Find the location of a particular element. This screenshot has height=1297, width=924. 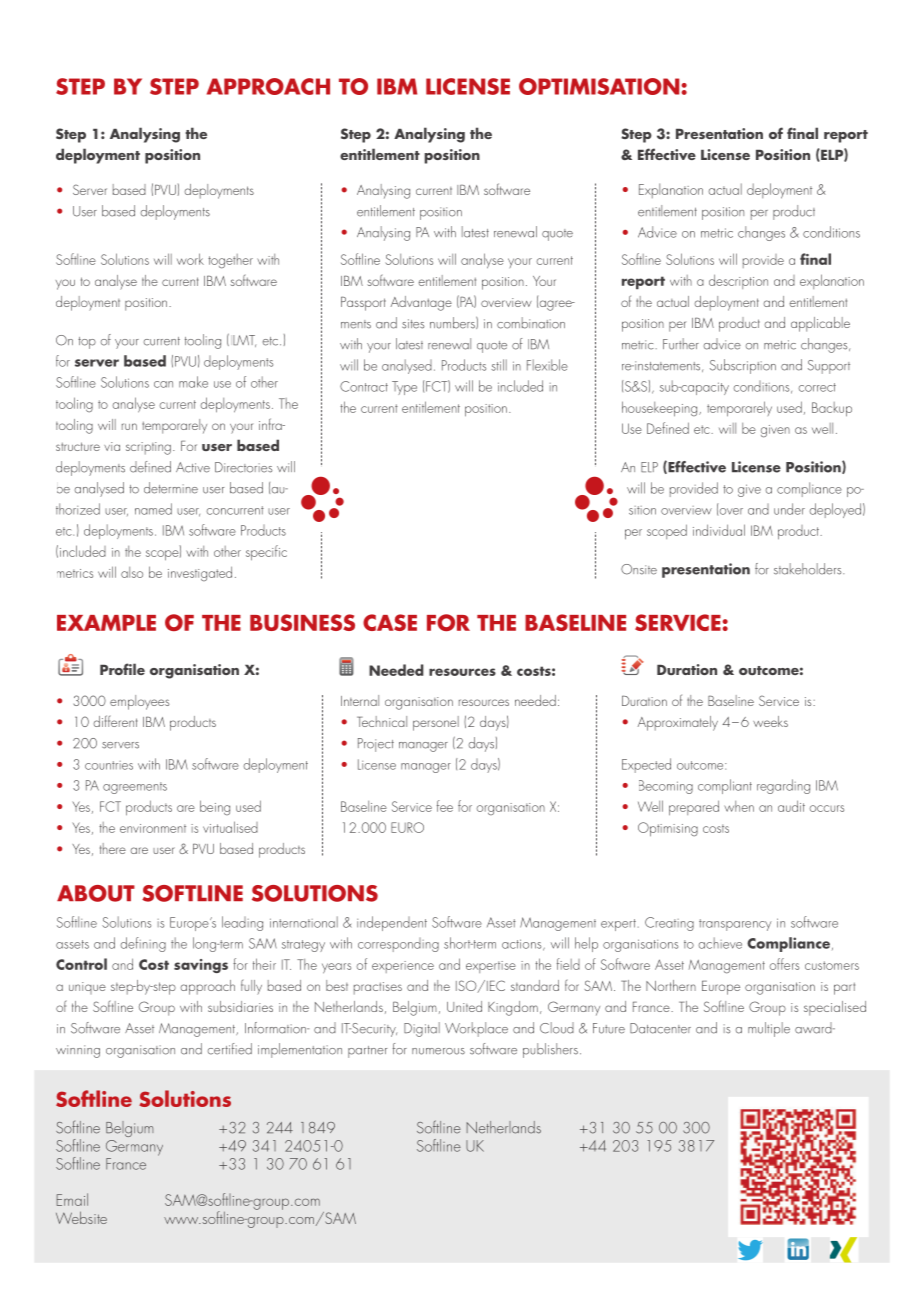

together is located at coordinates (230, 261).
